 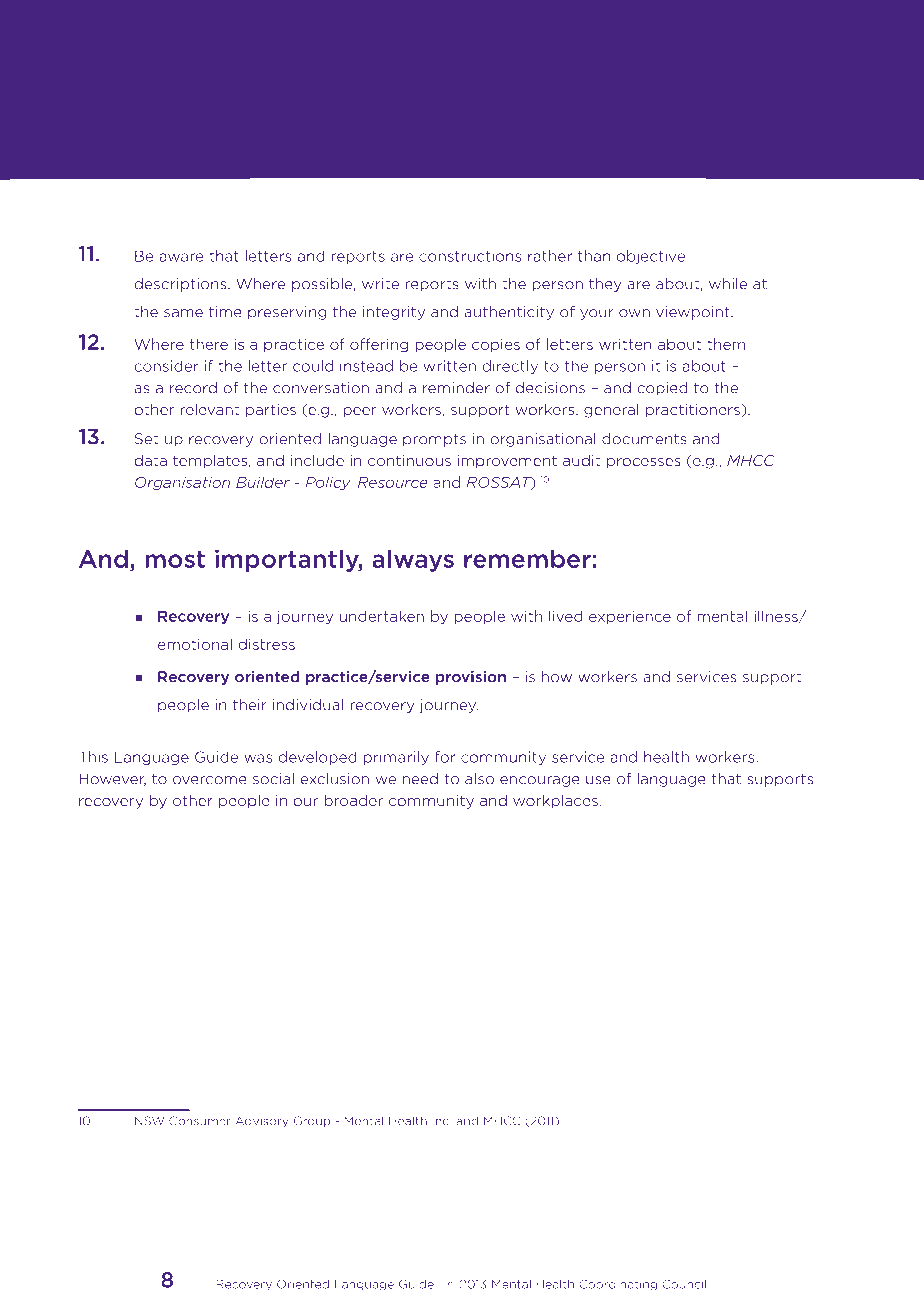 What do you see at coordinates (630, 617) in the screenshot?
I see `experience` at bounding box center [630, 617].
